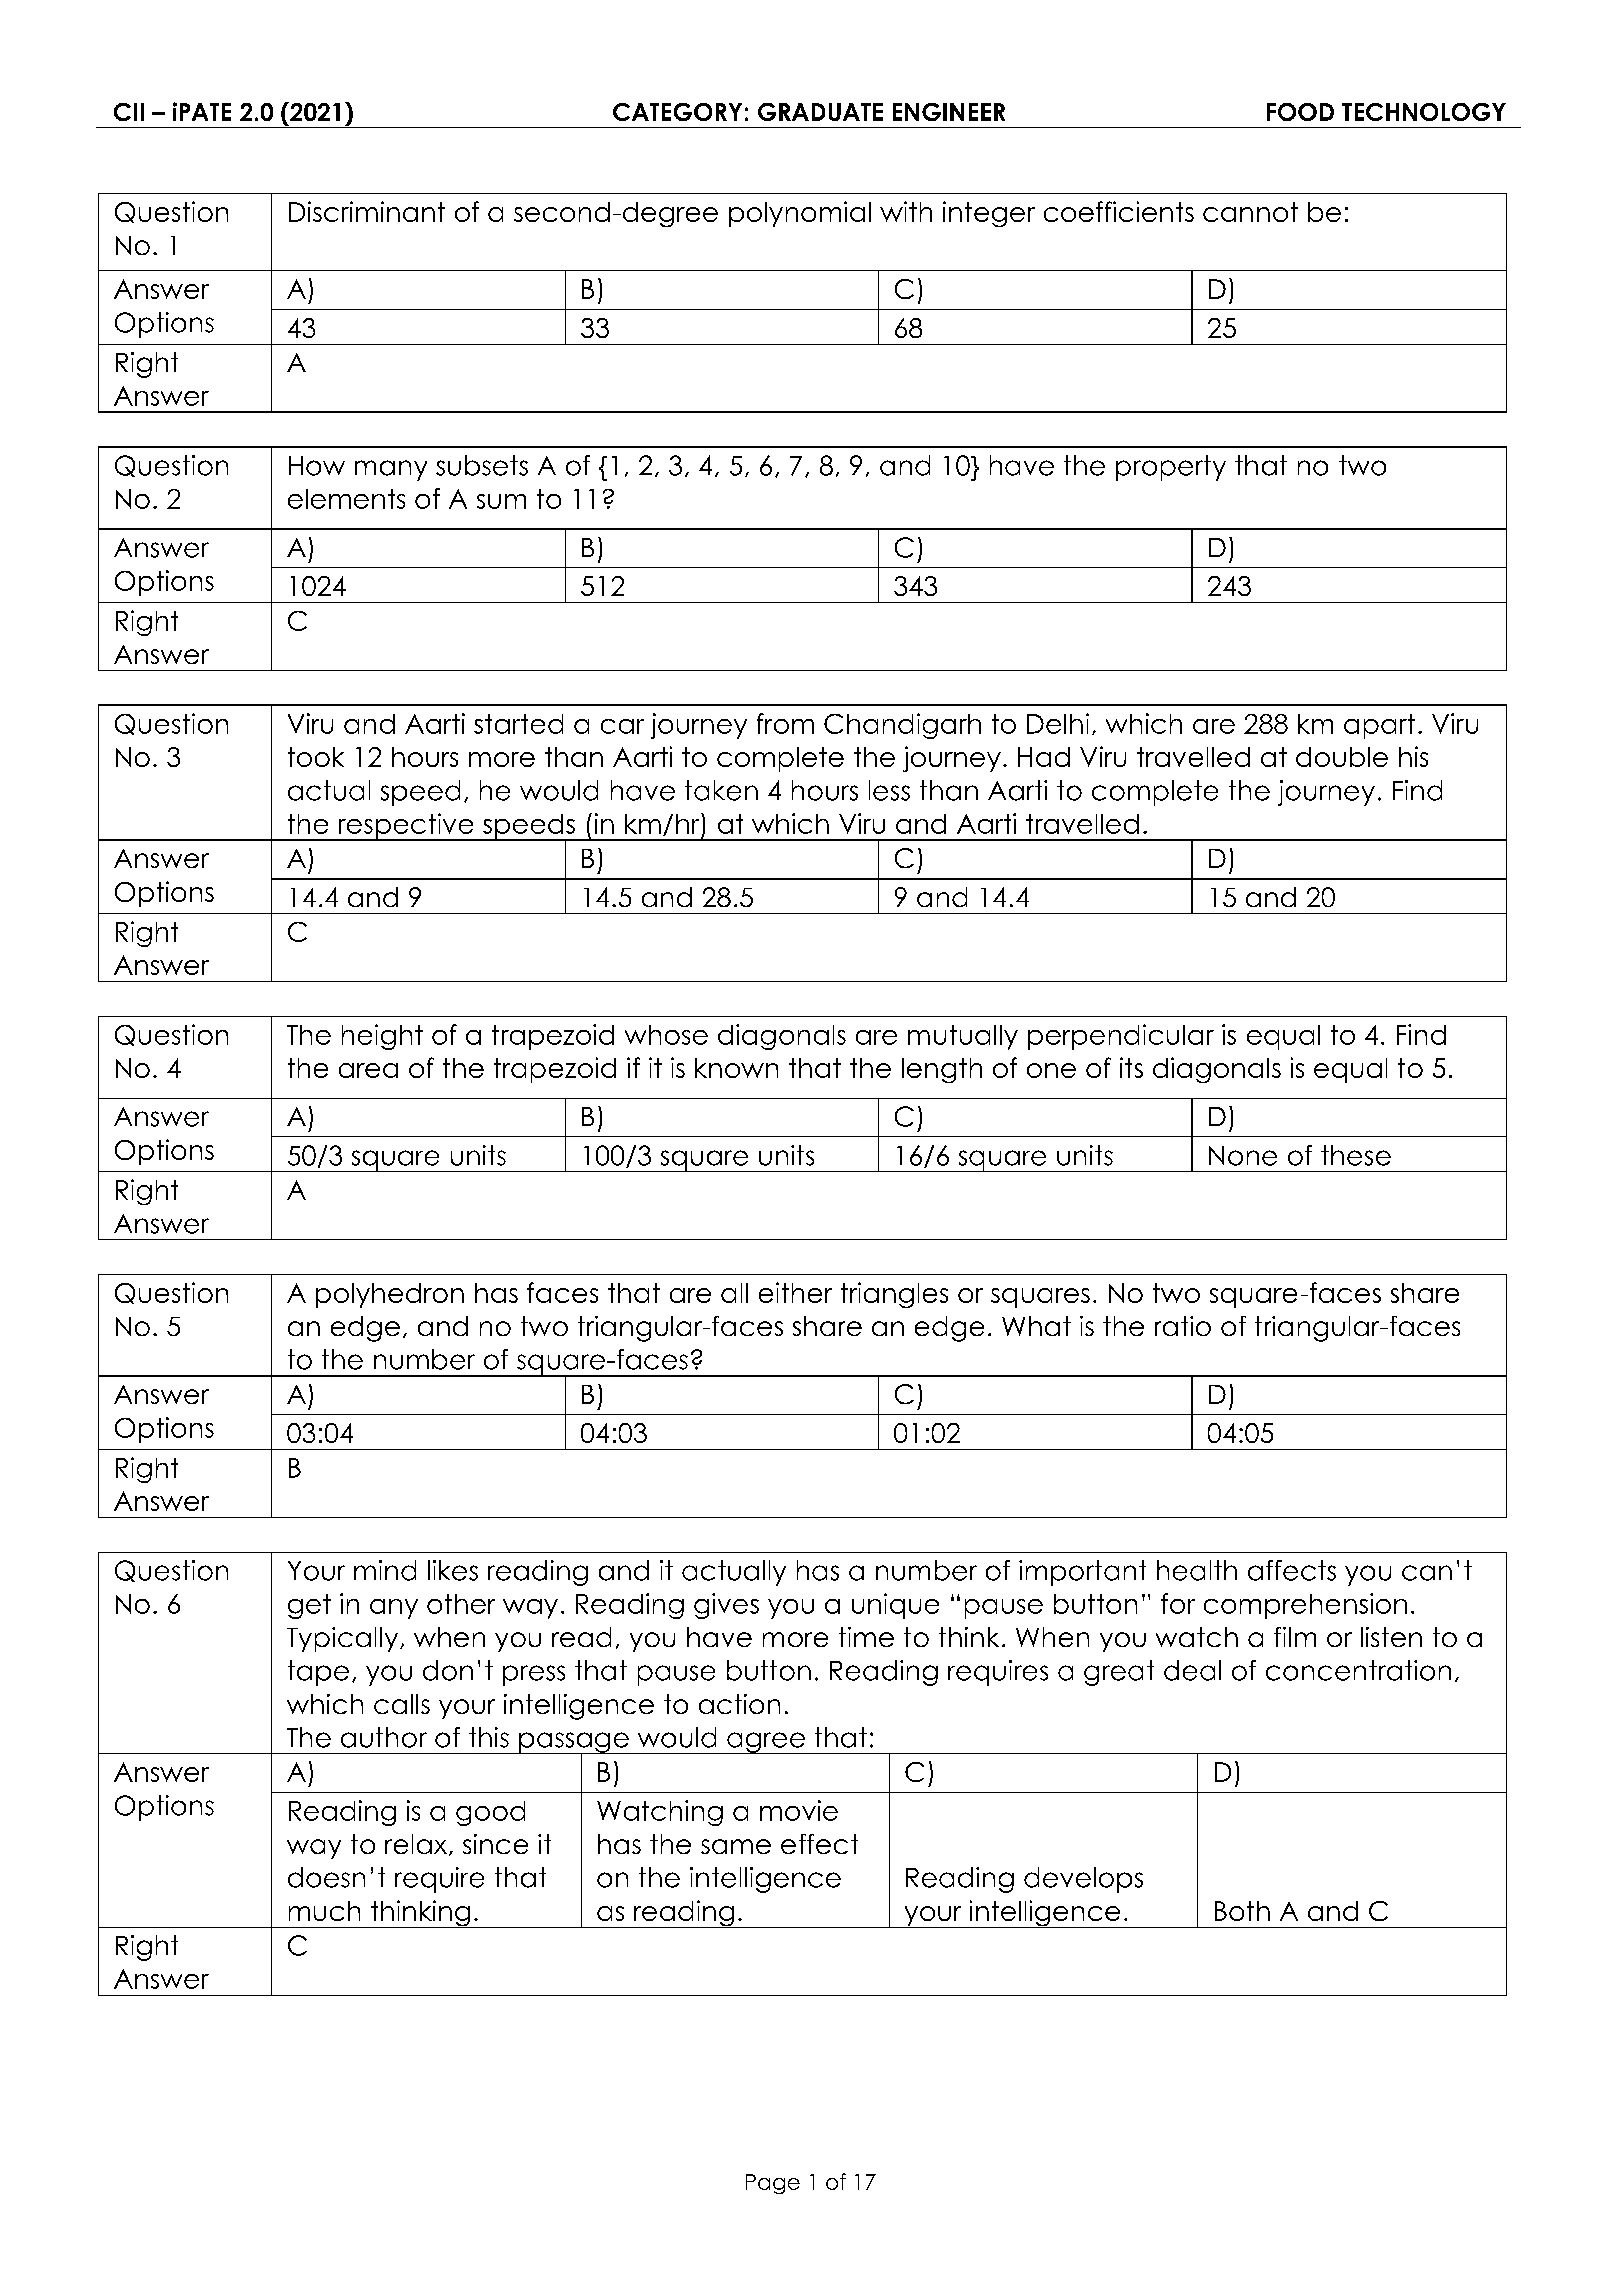 This image has width=1620, height=2291. Describe the element at coordinates (324, 1911) in the image. I see `much` at that location.
